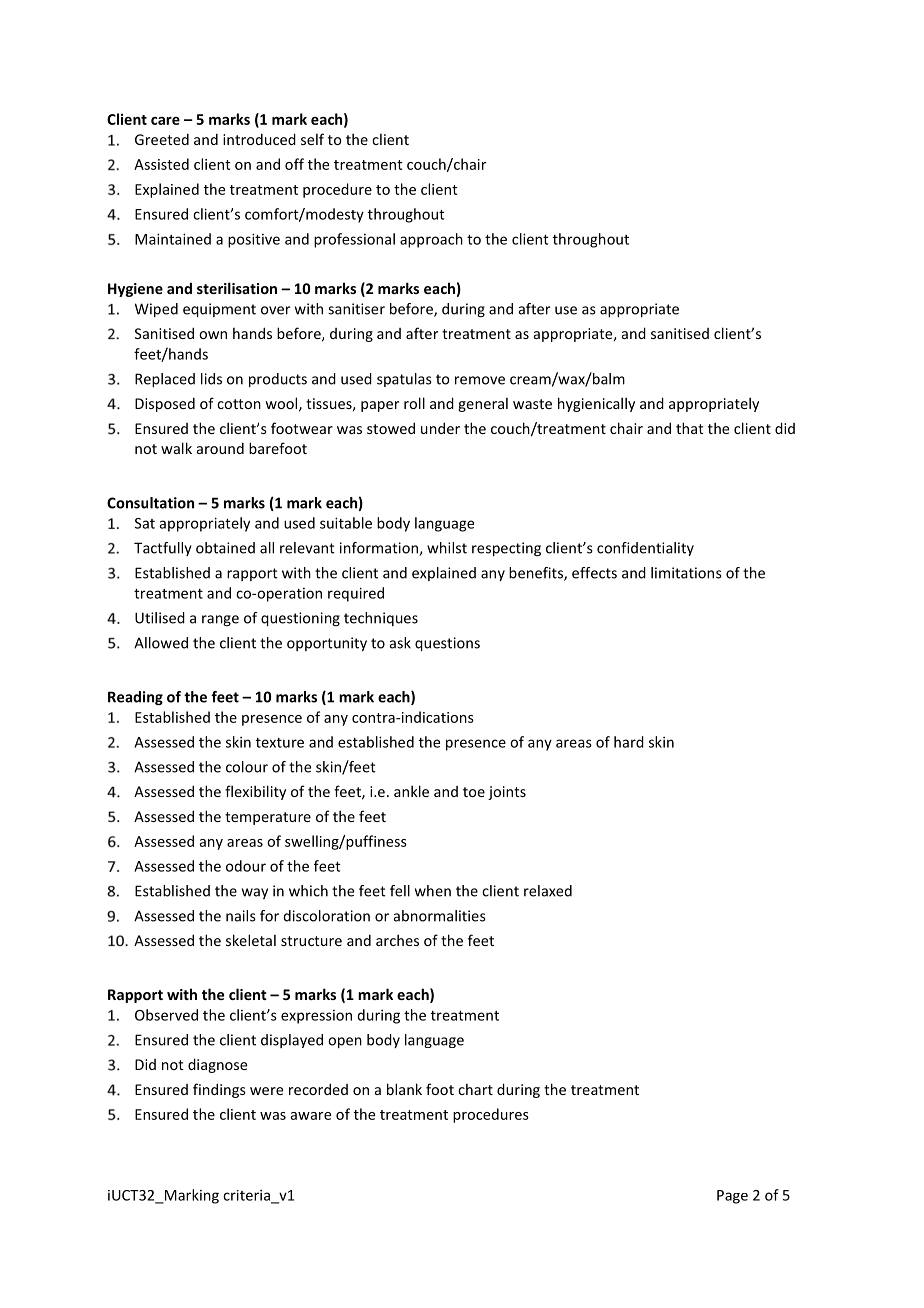  What do you see at coordinates (447, 548) in the screenshot?
I see `whilst` at bounding box center [447, 548].
